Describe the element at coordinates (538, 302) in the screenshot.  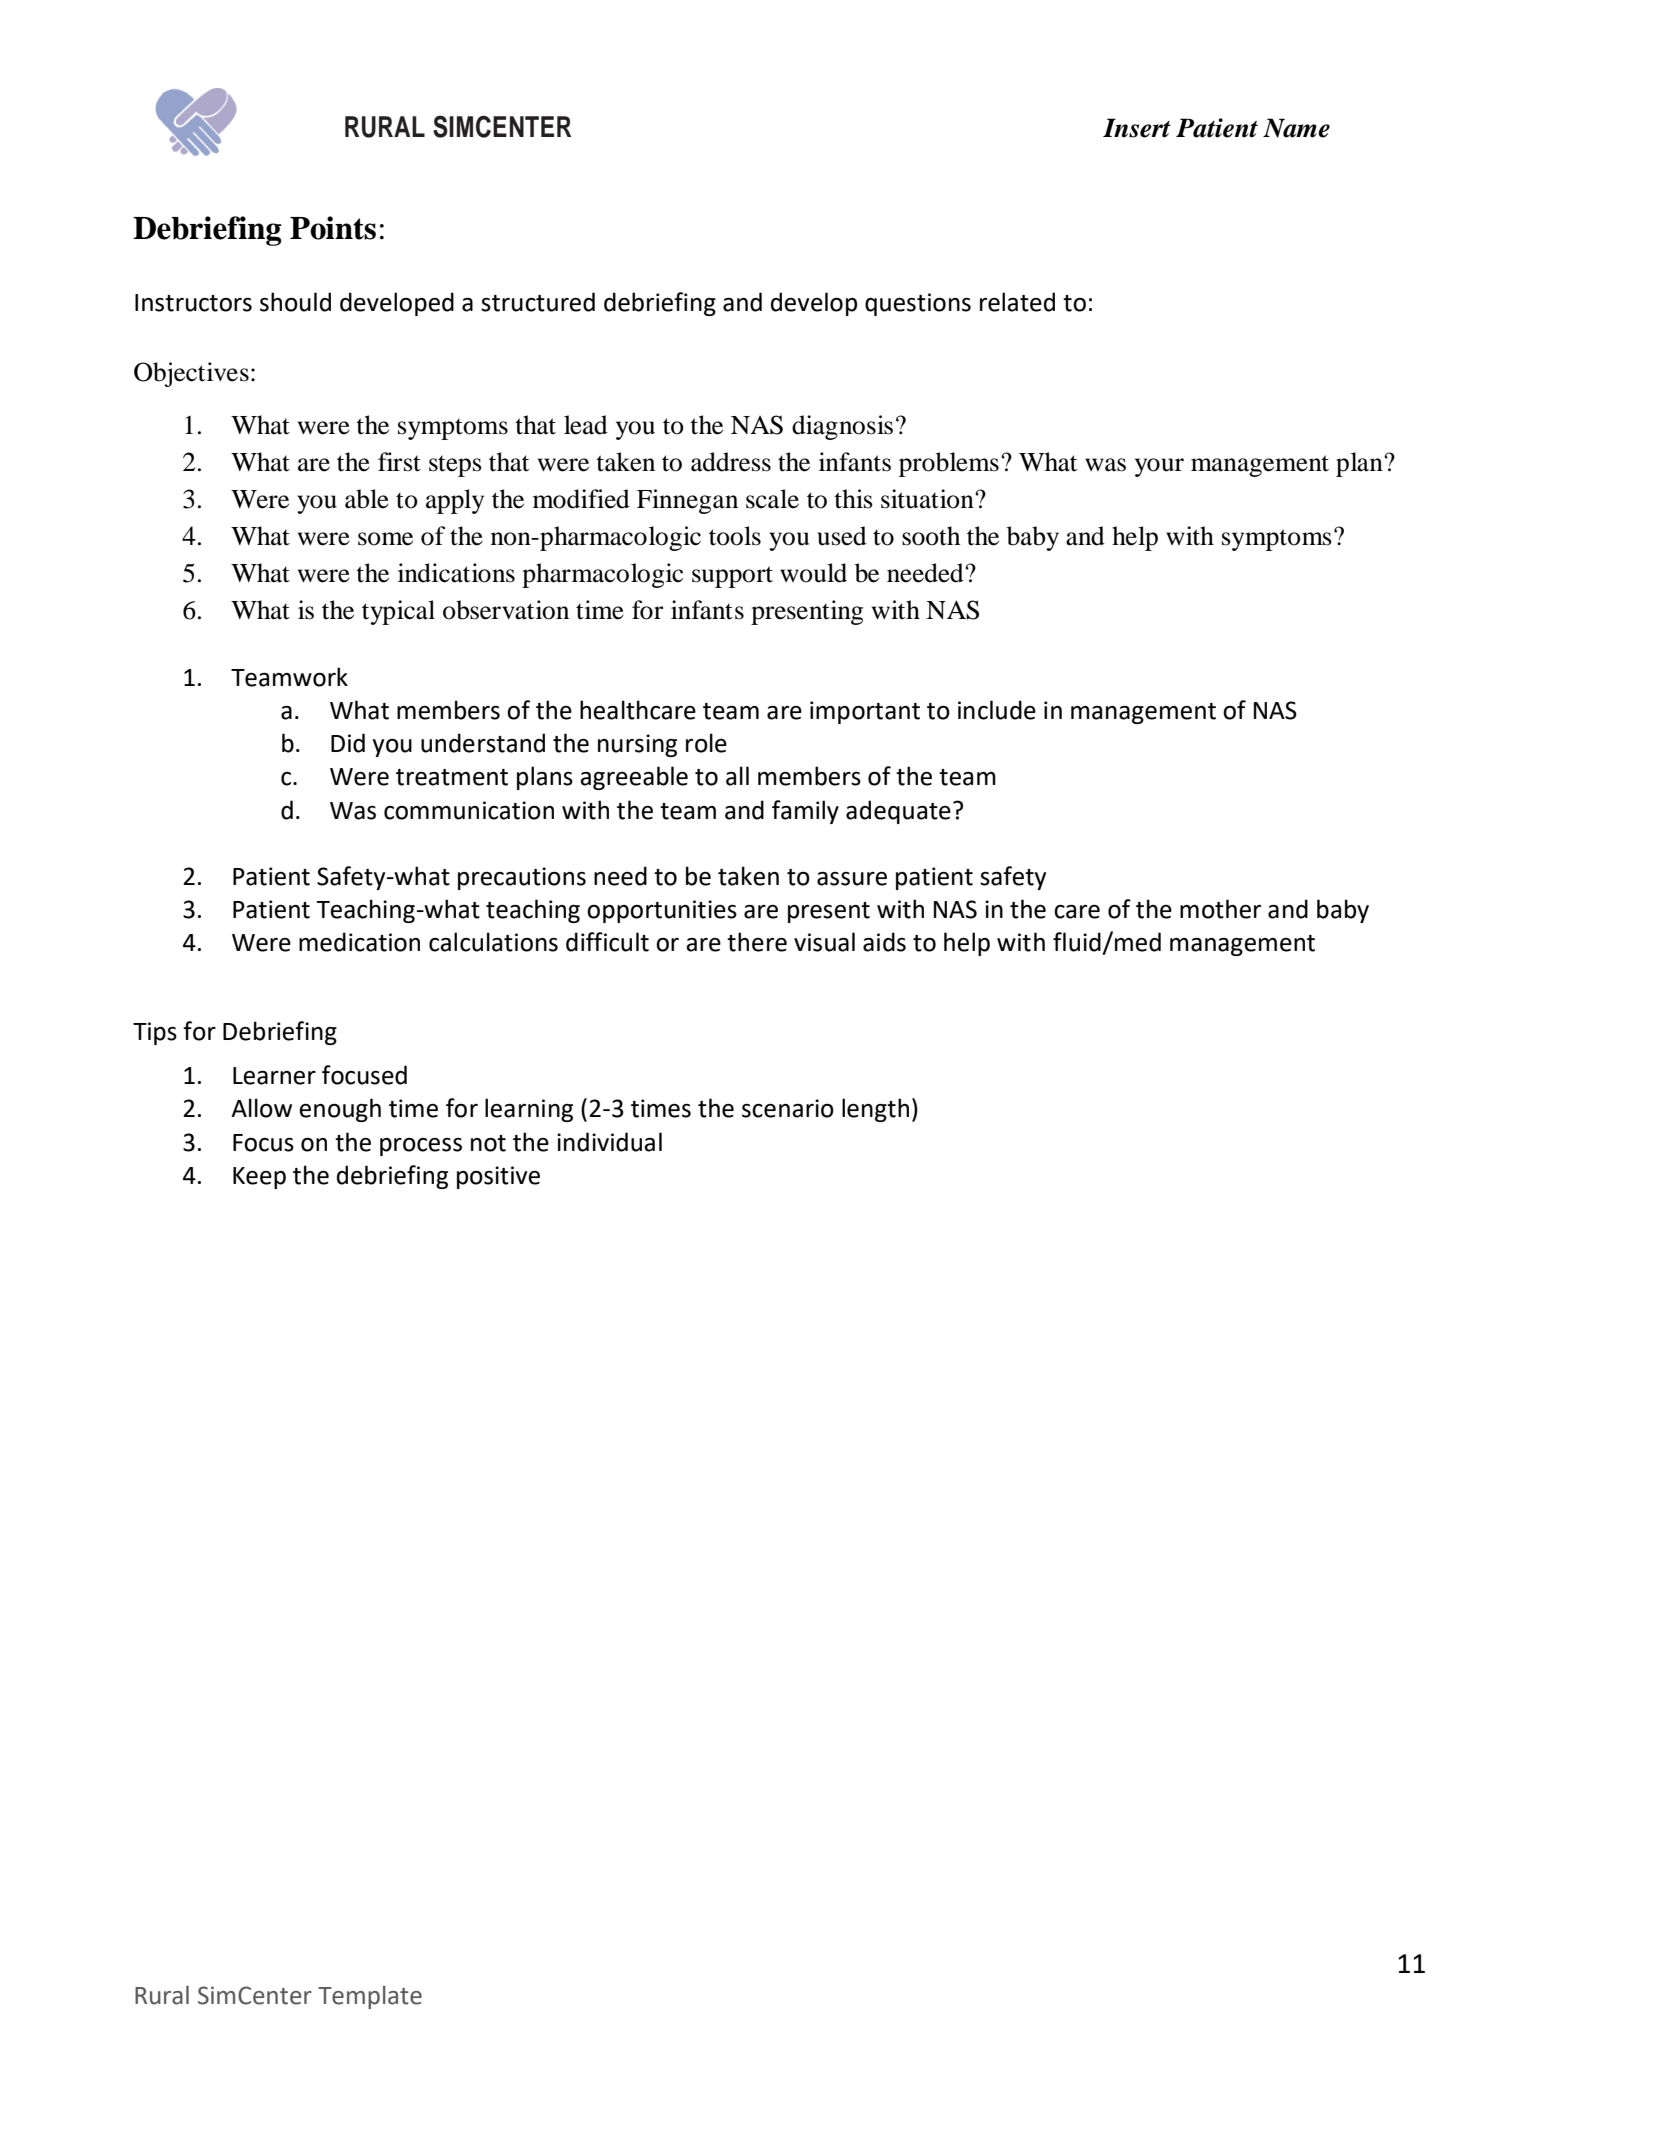
I see `structured` at that location.
